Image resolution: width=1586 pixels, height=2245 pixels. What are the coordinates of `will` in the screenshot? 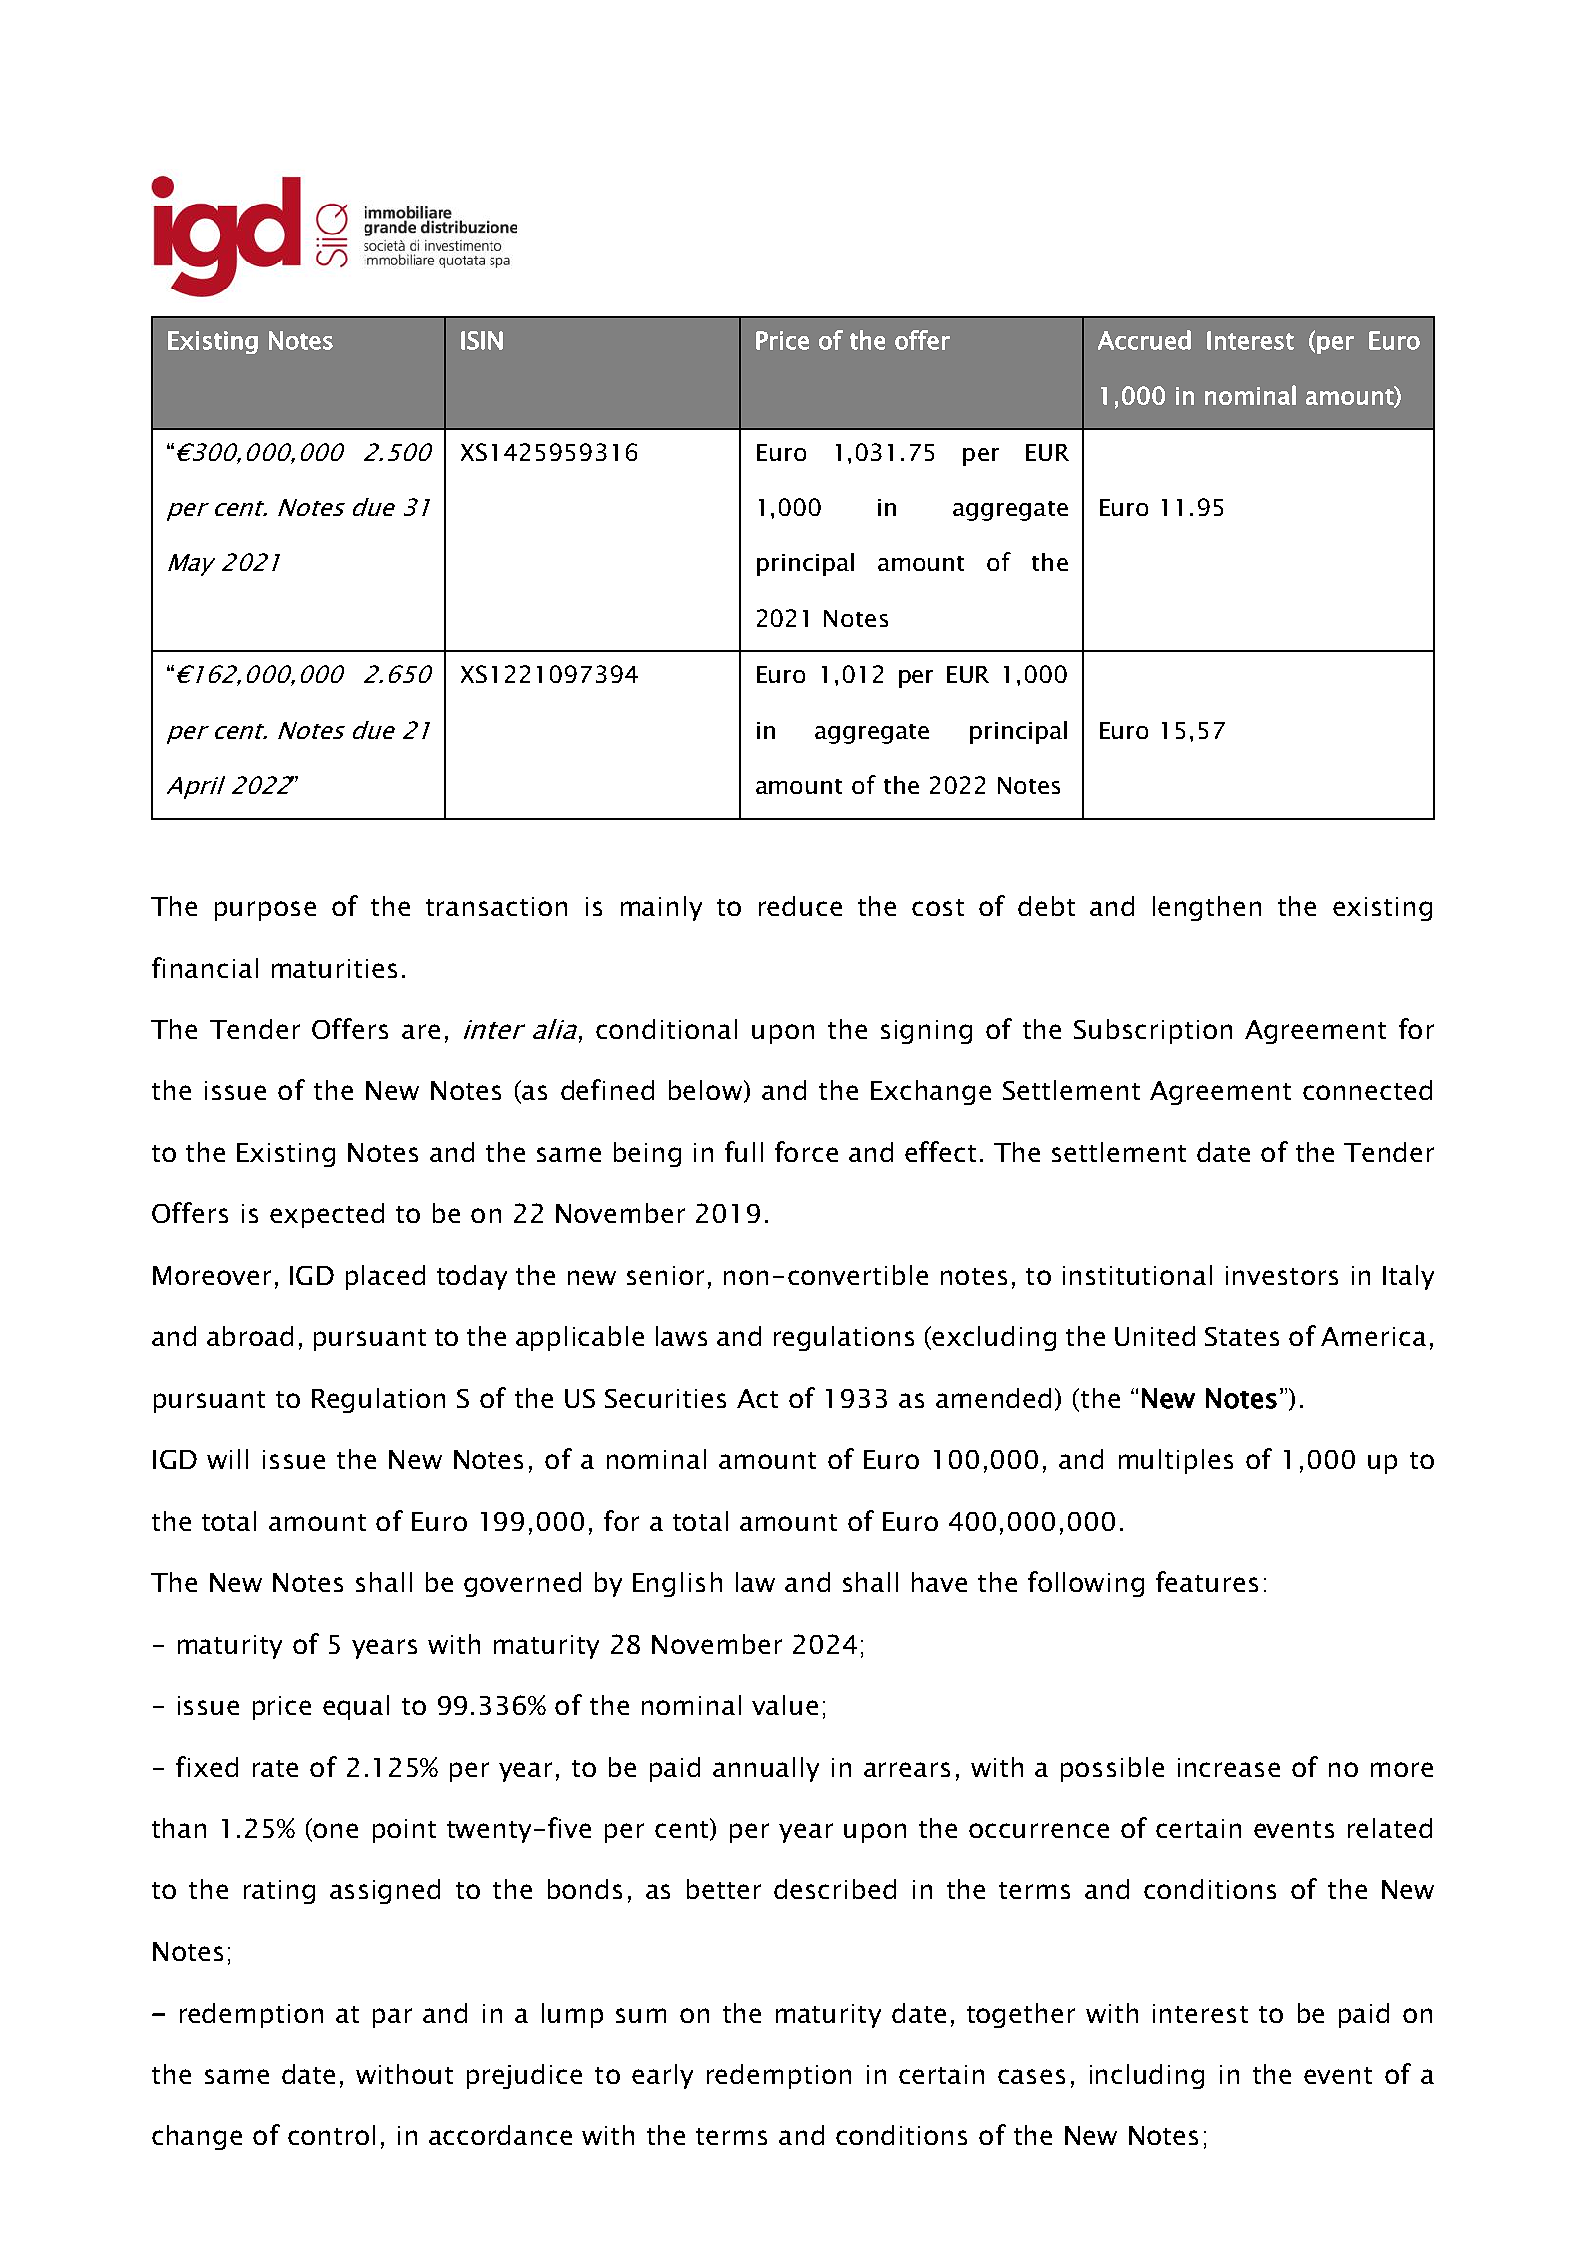 It's located at (227, 1459).
